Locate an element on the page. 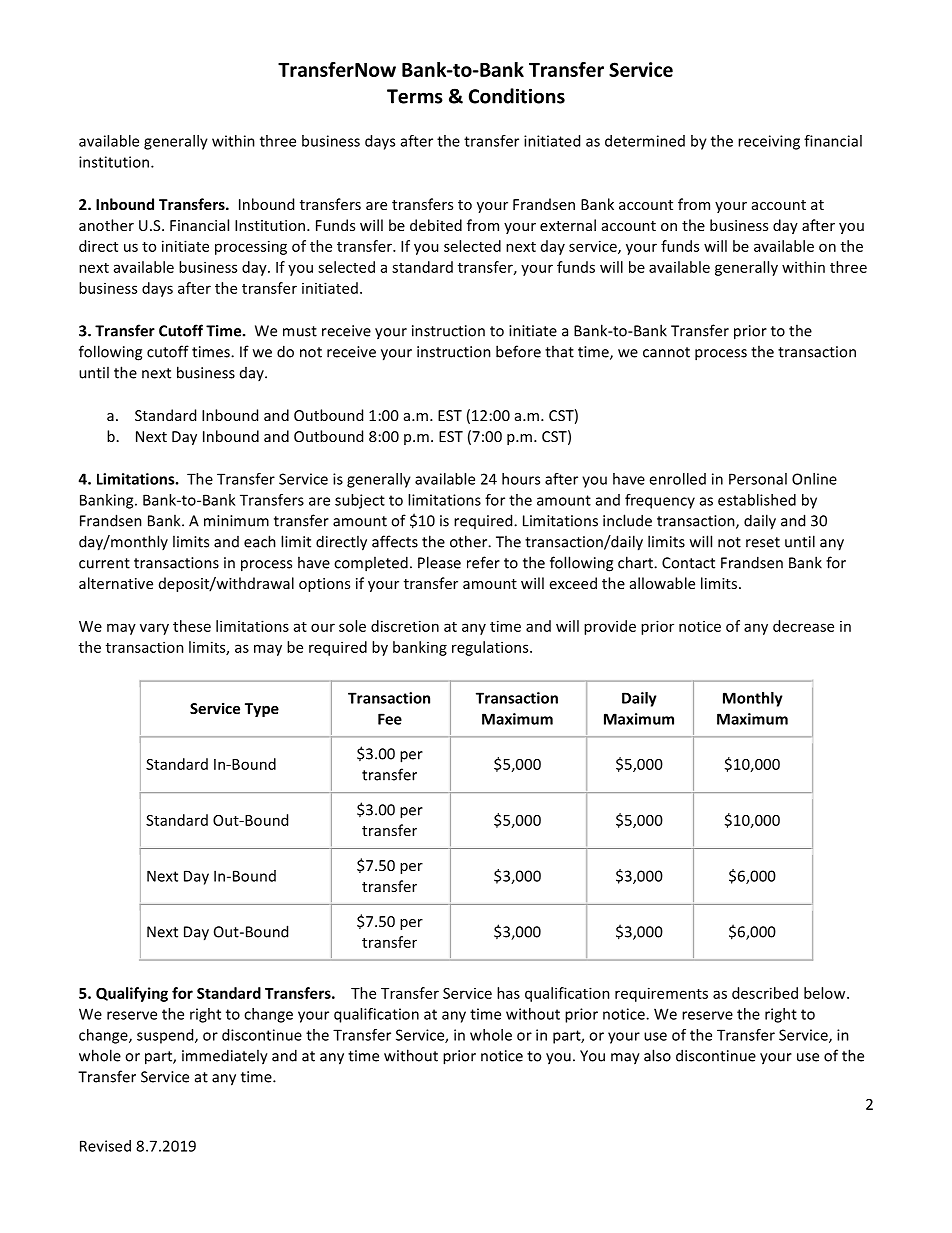 The image size is (952, 1233). immediately is located at coordinates (225, 1057).
